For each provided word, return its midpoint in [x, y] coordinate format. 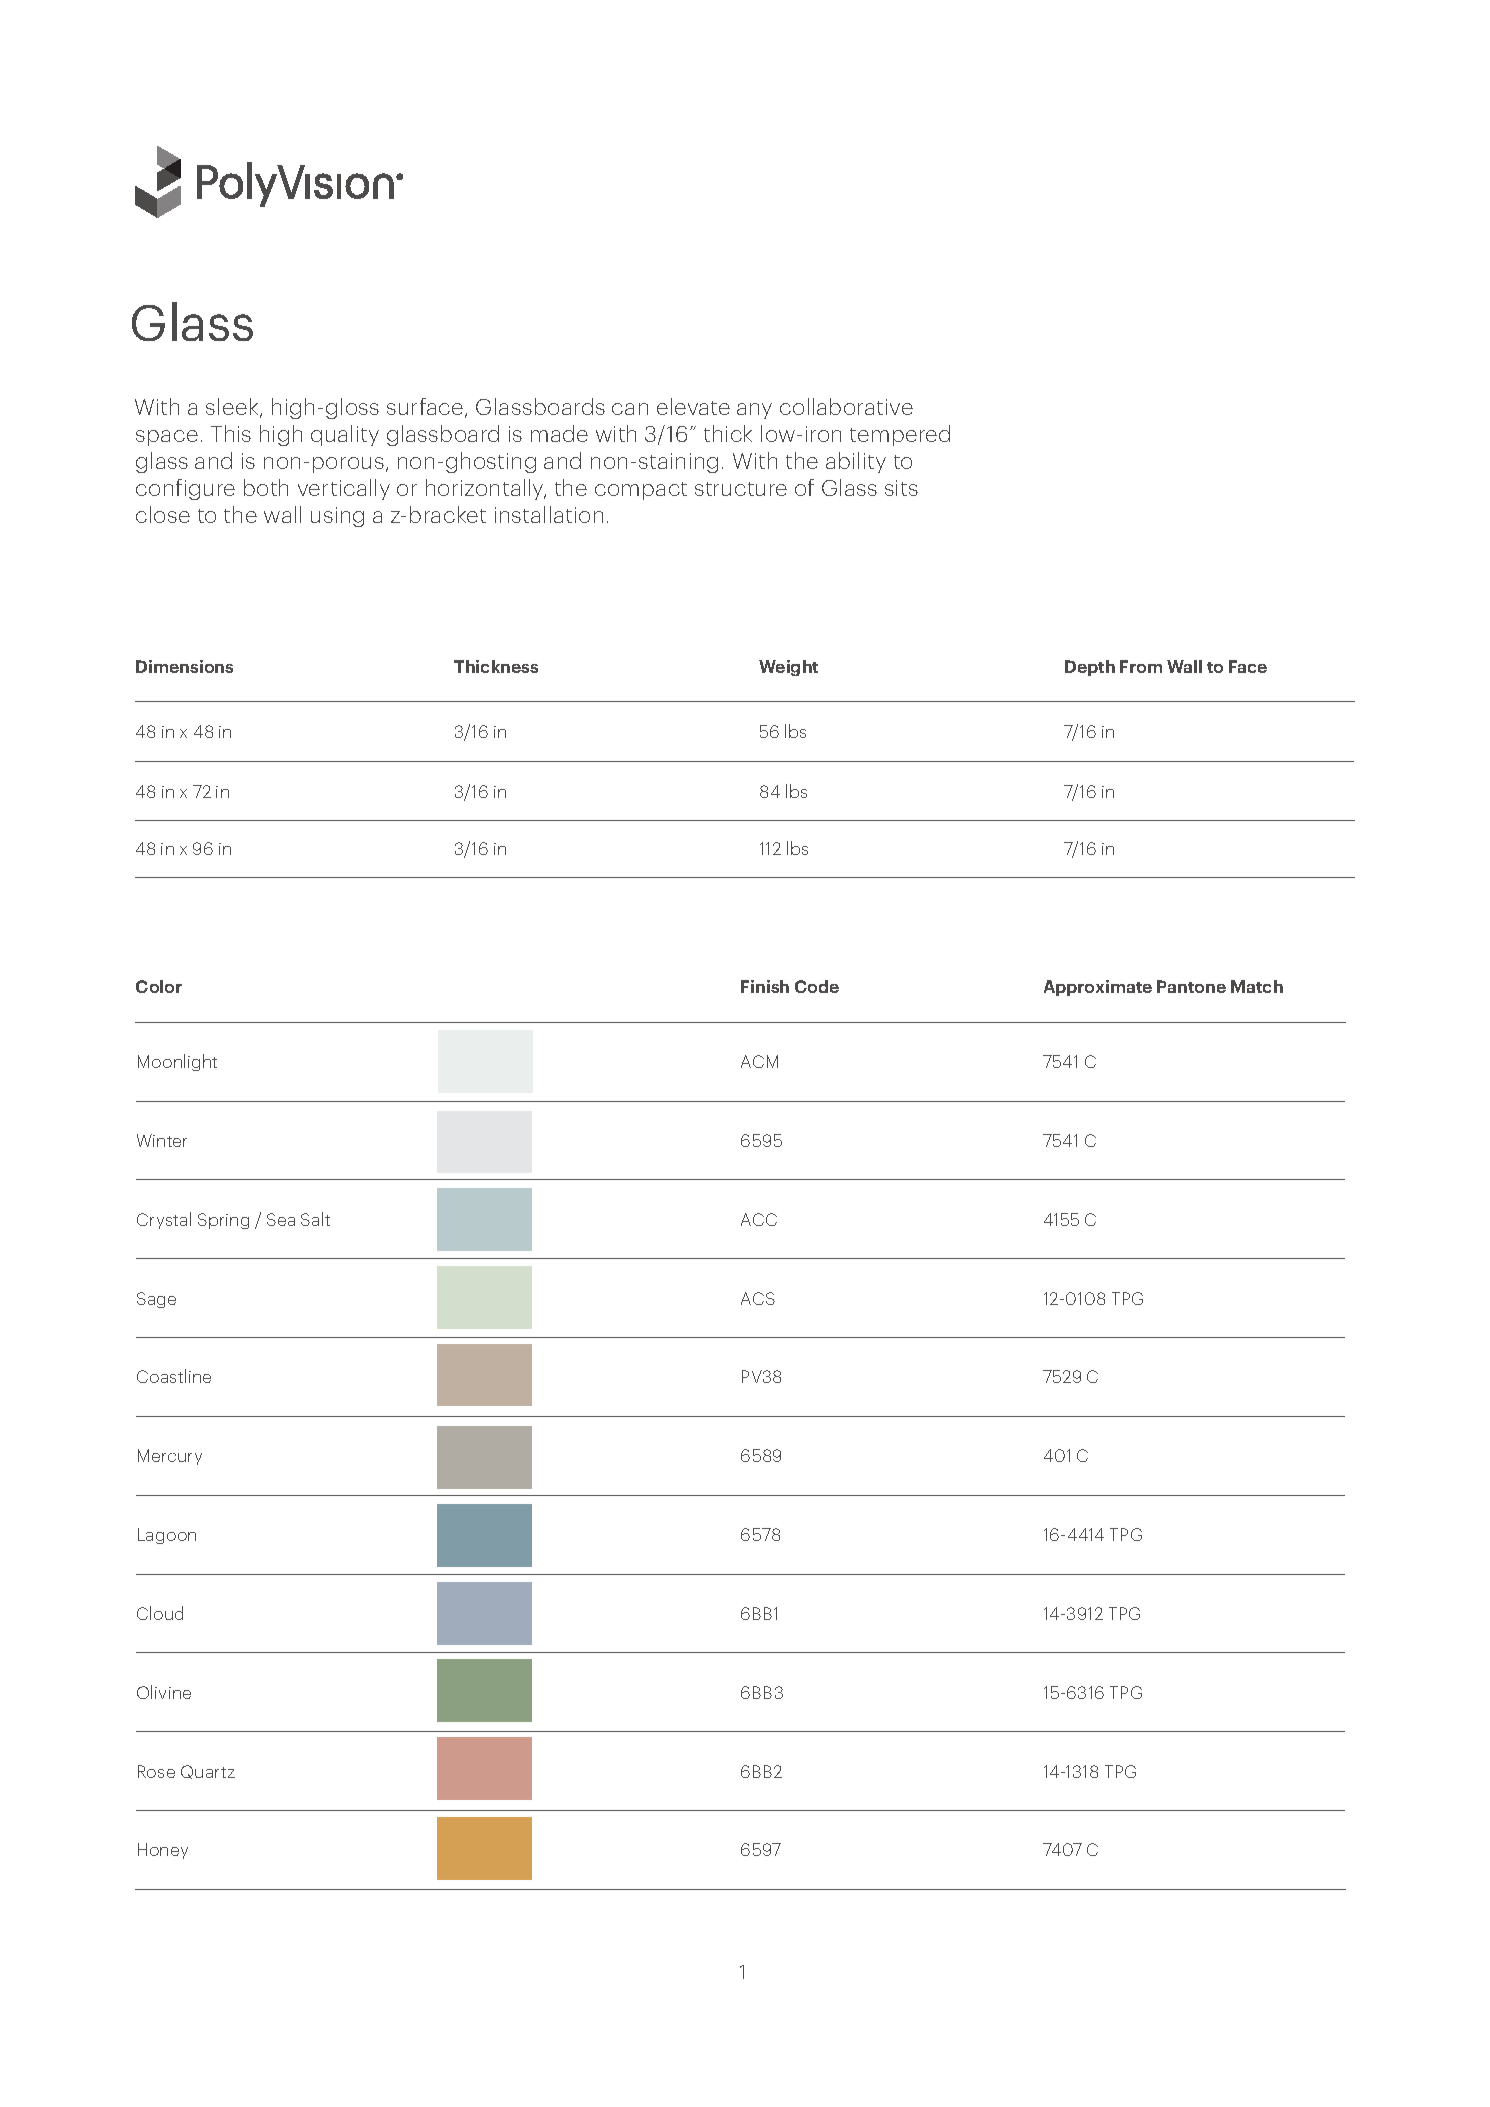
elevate [693, 406]
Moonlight [177, 1062]
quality [345, 435]
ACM [759, 1061]
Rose [156, 1771]
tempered [900, 435]
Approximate [1098, 988]
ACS [758, 1298]
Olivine [164, 1692]
